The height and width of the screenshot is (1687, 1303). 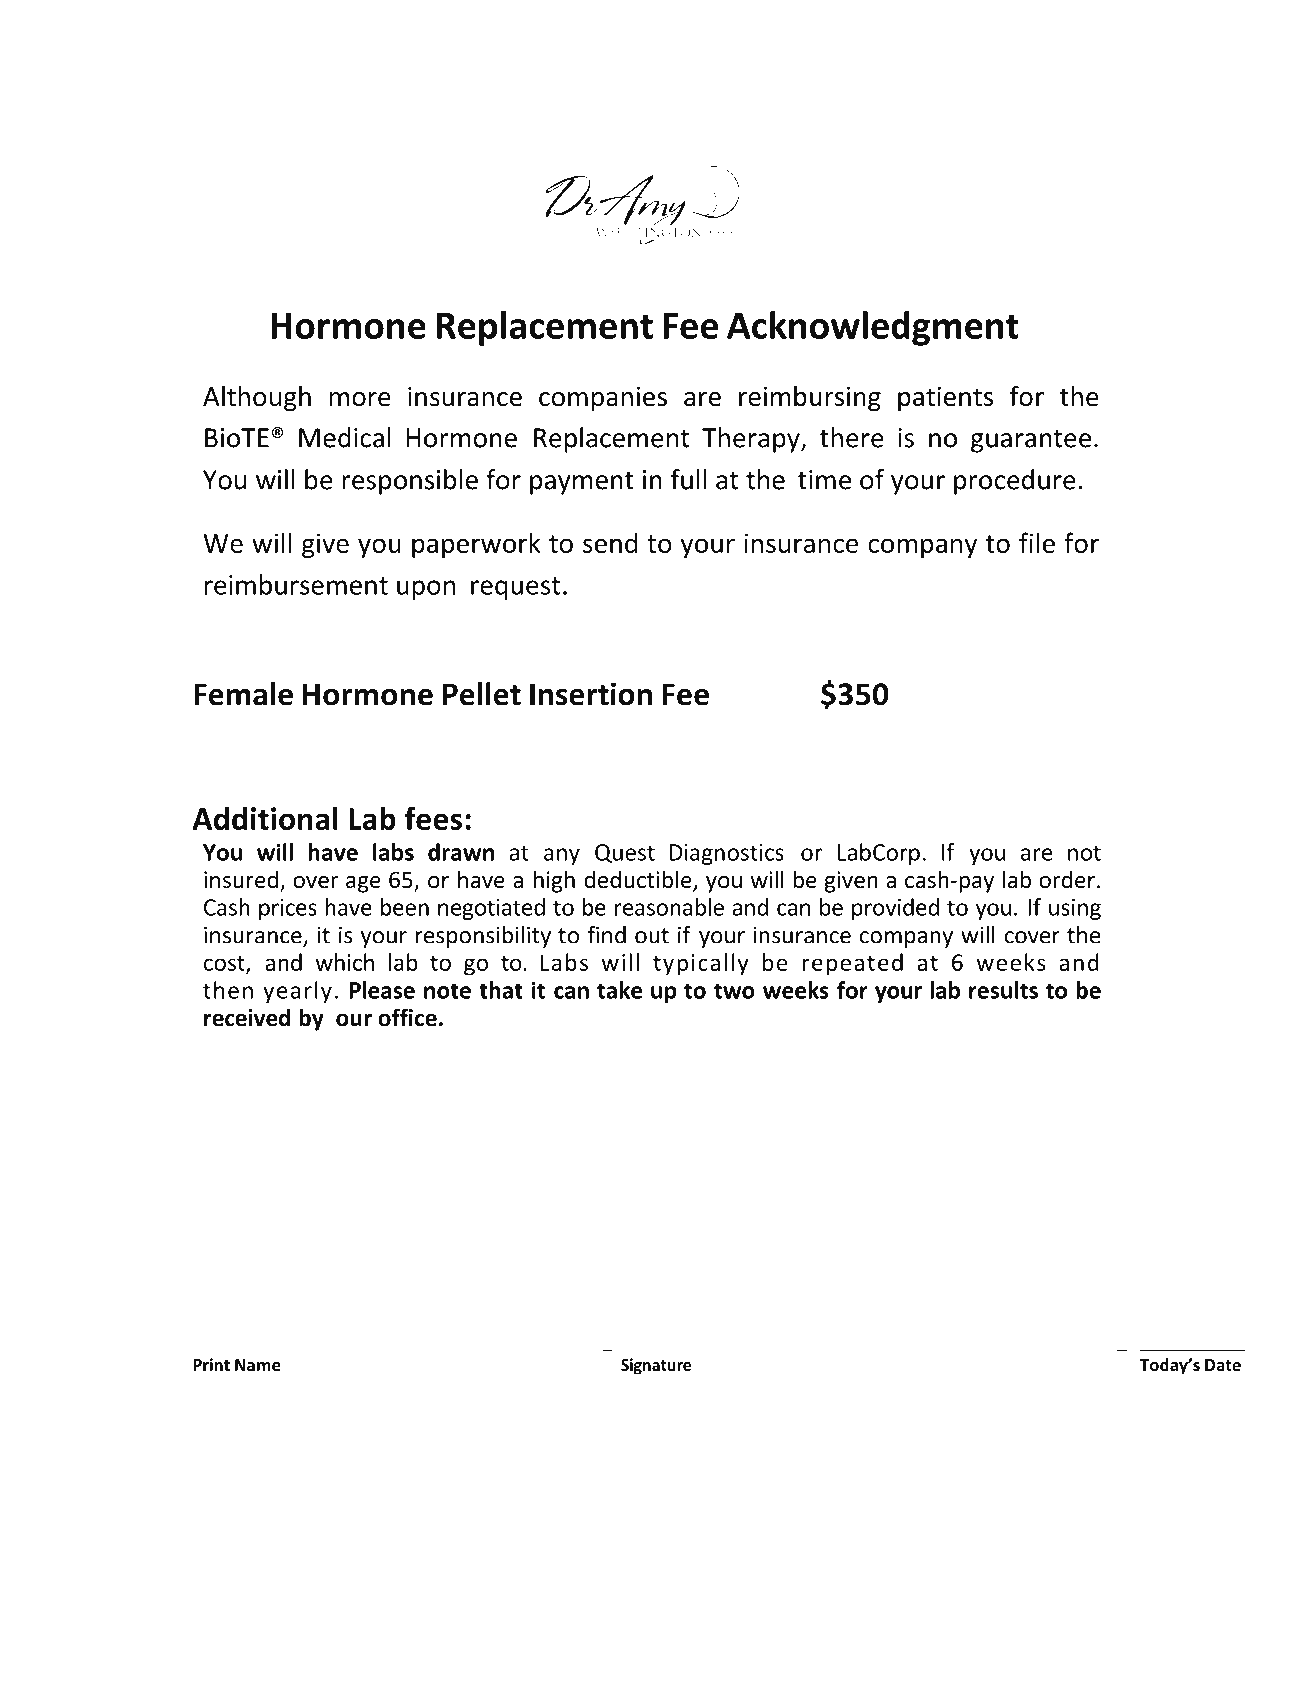 I want to click on file, so click(x=1037, y=542).
